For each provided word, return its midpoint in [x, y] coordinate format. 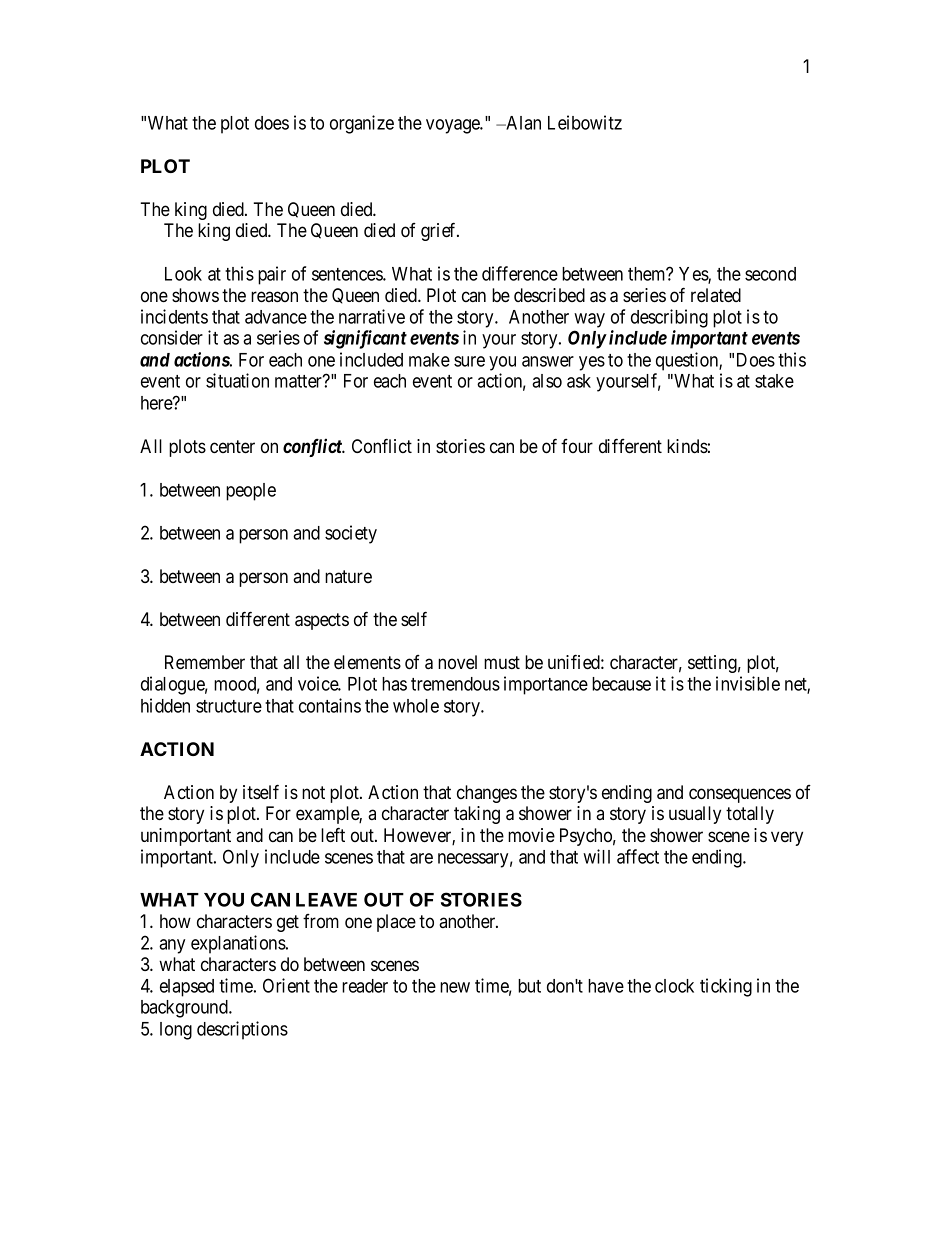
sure [469, 361]
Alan [522, 123]
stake [774, 381]
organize [362, 124]
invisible [748, 683]
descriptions [242, 1030]
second [770, 274]
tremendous [455, 684]
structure [229, 706]
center [232, 446]
